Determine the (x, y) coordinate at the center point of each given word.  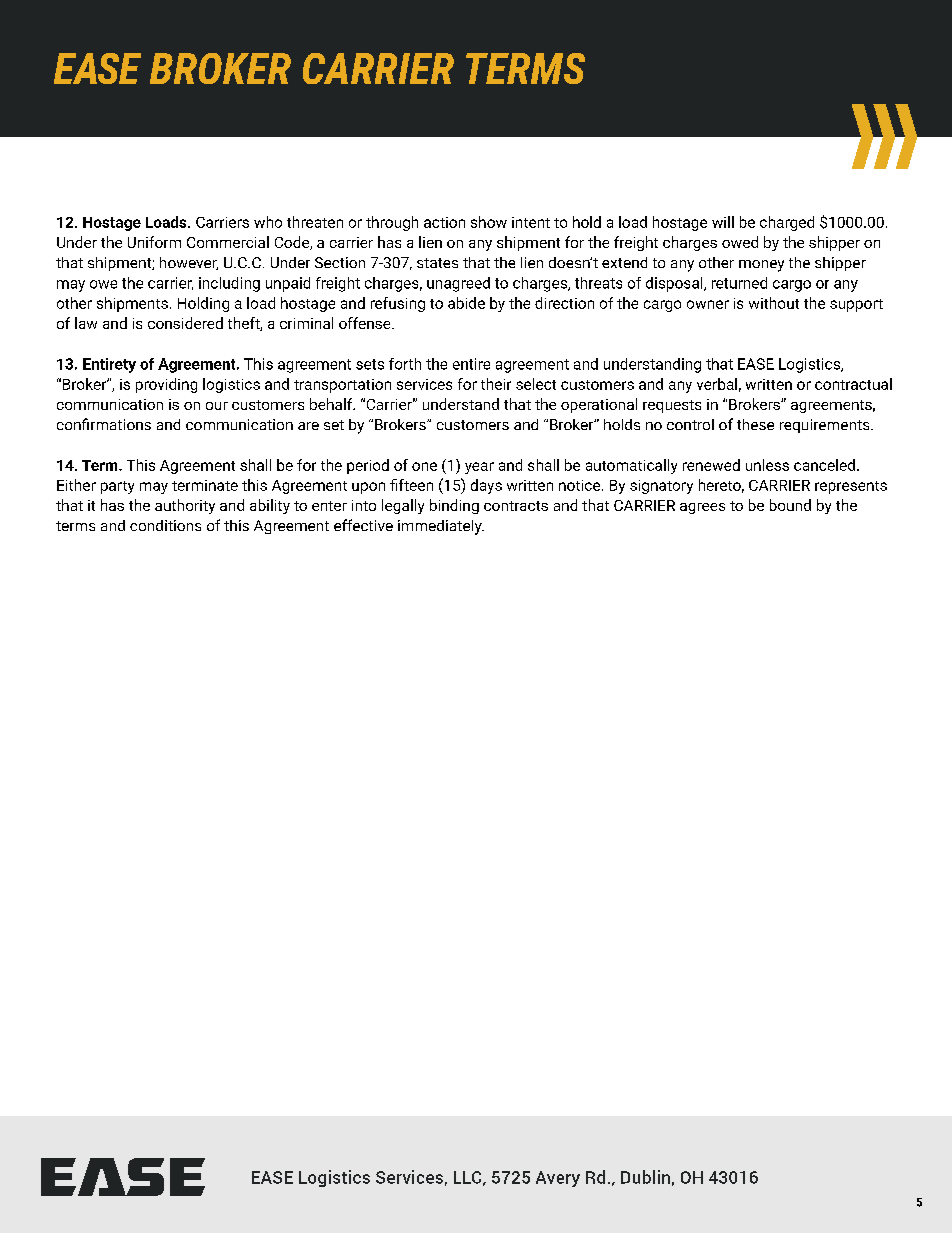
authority (185, 506)
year (479, 468)
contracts (516, 506)
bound (790, 505)
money (761, 266)
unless (767, 465)
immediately (441, 527)
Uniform (154, 242)
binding (454, 506)
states (437, 263)
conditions (165, 525)
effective (363, 525)
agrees (702, 508)
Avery (558, 1179)
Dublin (645, 1177)
